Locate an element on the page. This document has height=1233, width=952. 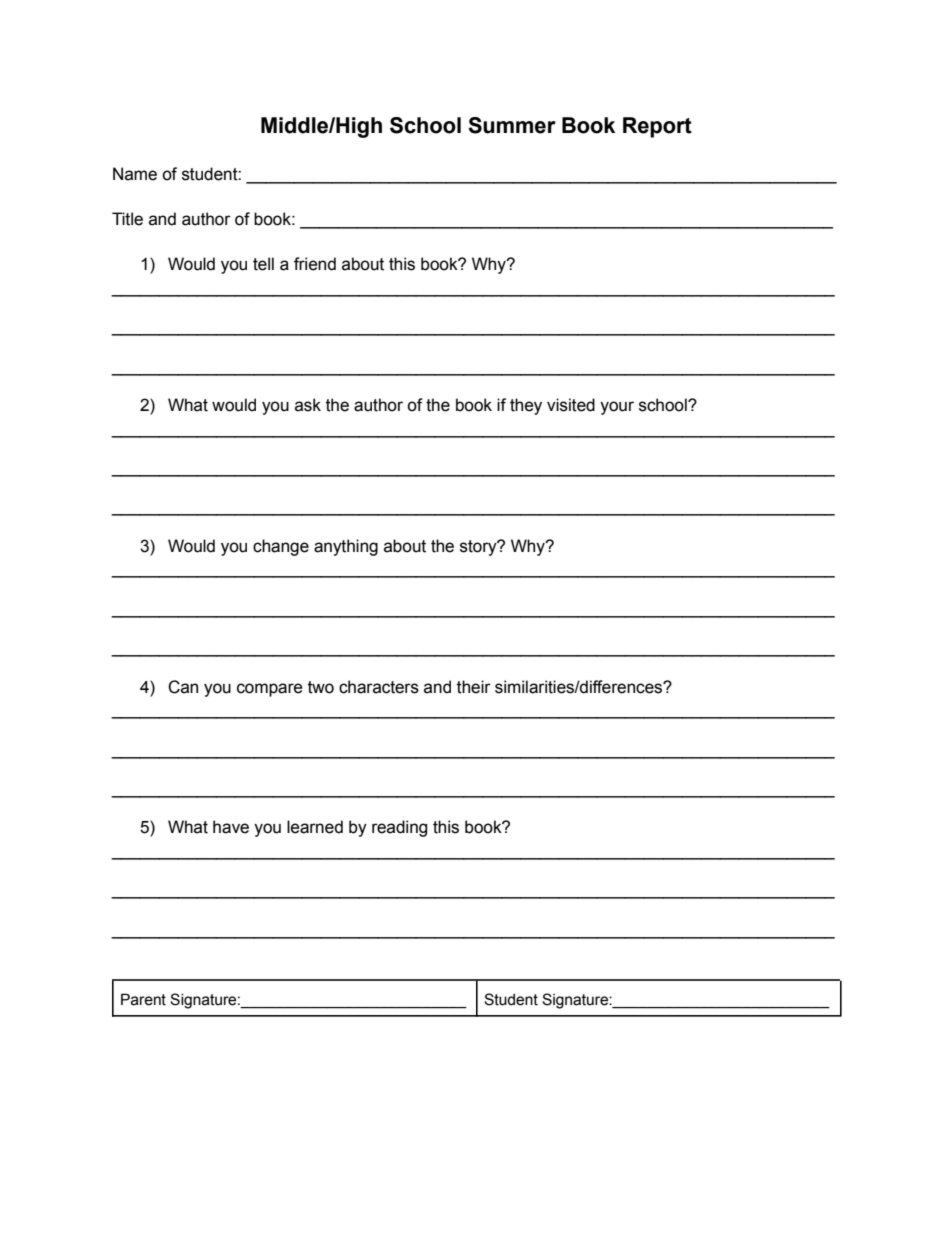
your is located at coordinates (617, 408).
